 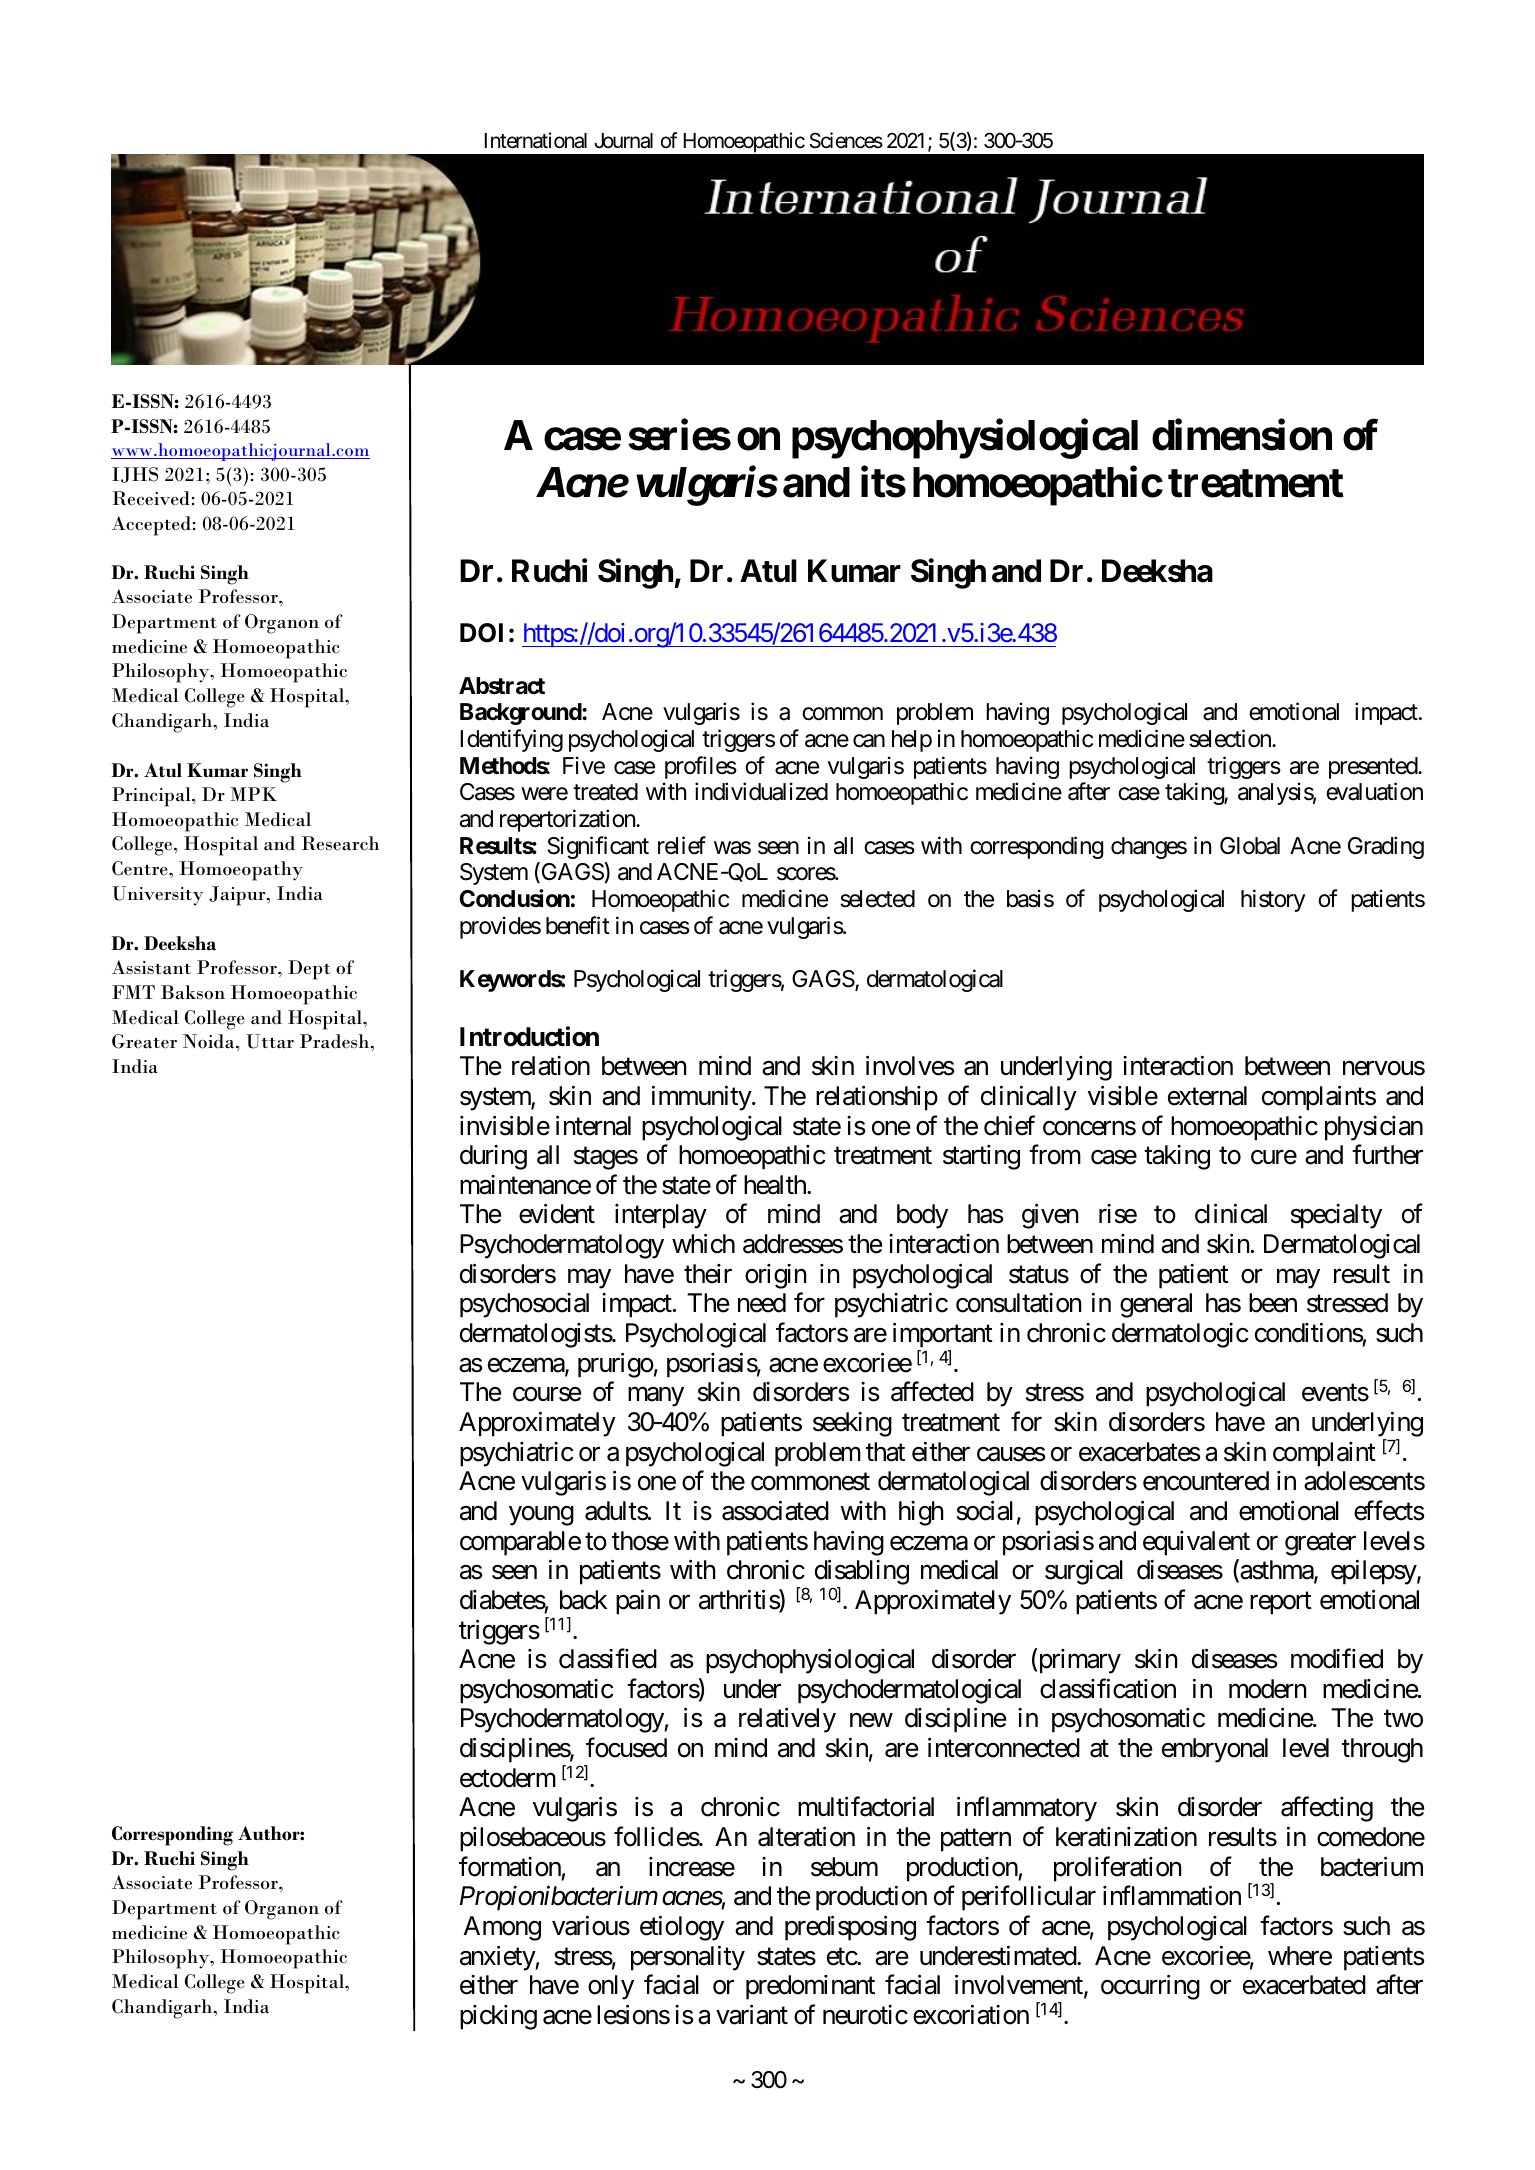 I want to click on predominant, so click(x=810, y=1987).
